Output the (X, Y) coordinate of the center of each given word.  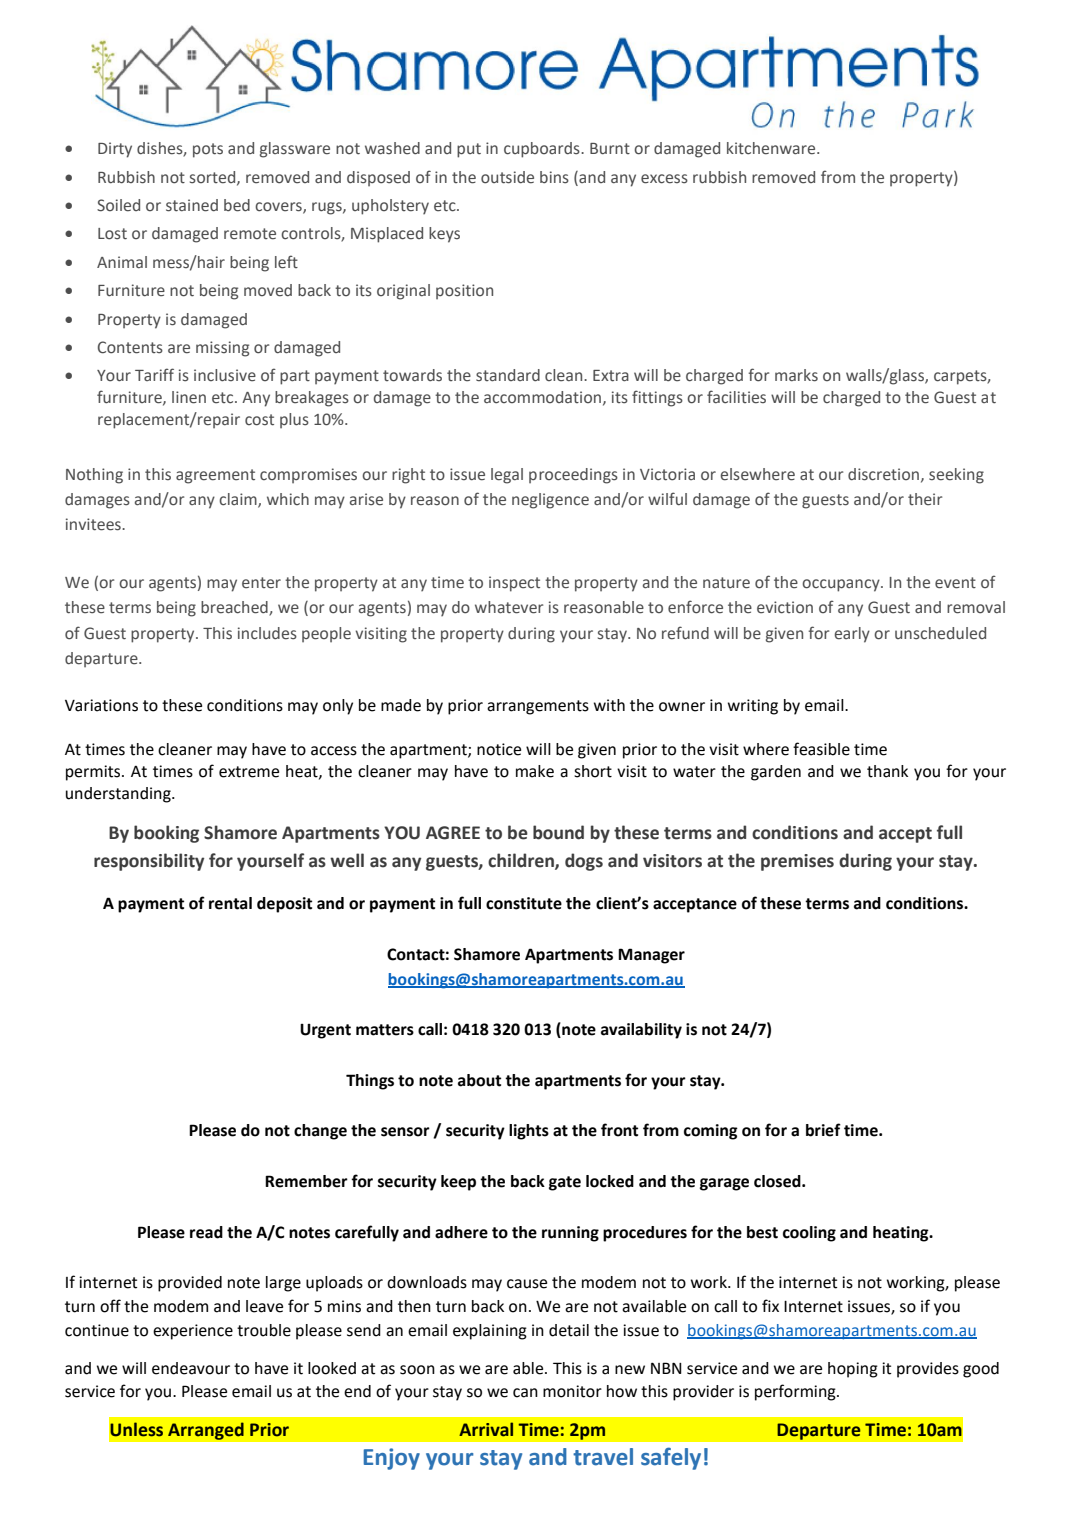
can (525, 1393)
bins (554, 177)
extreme (249, 772)
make (535, 771)
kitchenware (772, 148)
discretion (885, 475)
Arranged (206, 1431)
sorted (214, 178)
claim (239, 500)
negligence (550, 501)
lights (529, 1132)
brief (823, 1130)
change (320, 1132)
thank (887, 771)
